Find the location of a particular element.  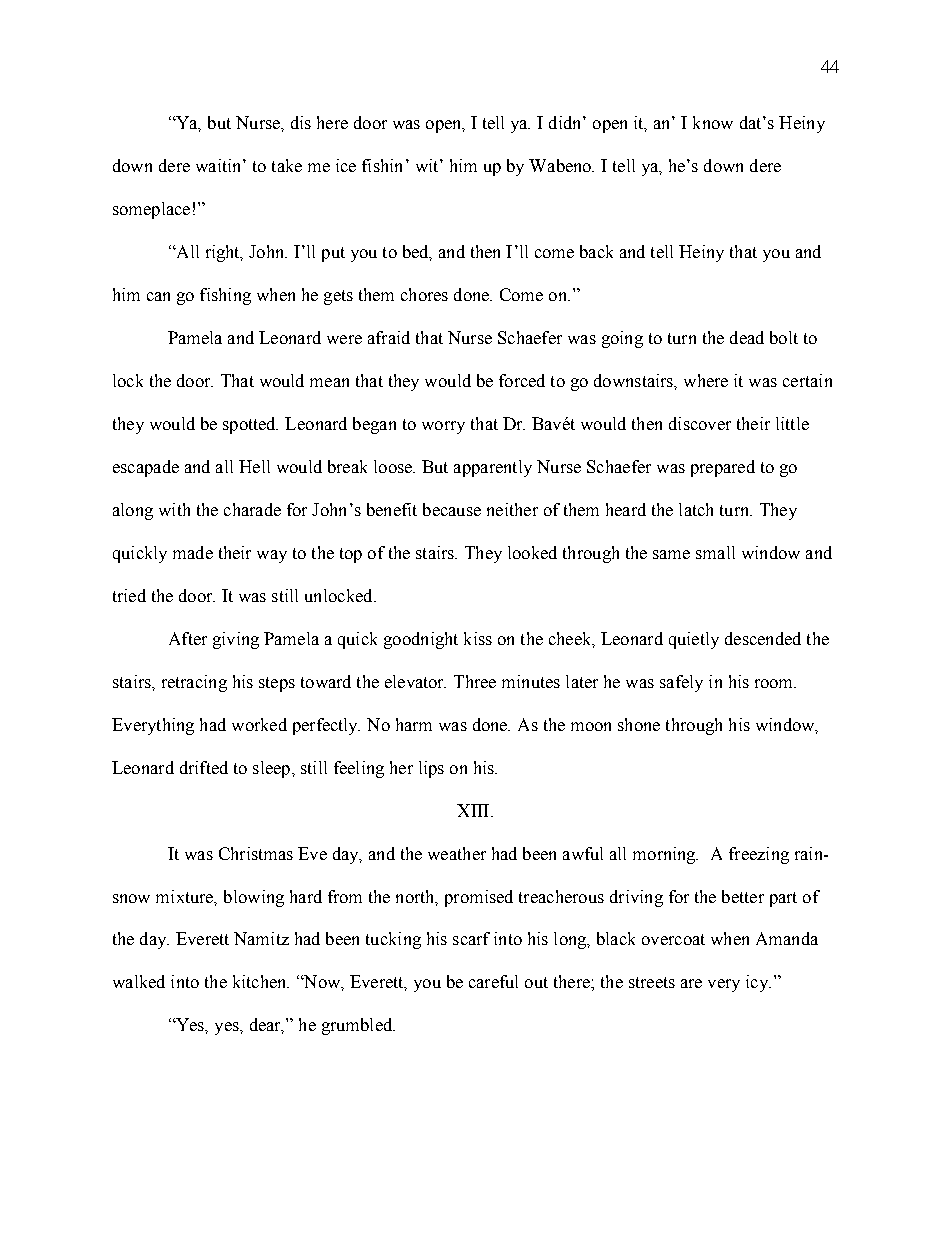

drifted is located at coordinates (204, 767).
